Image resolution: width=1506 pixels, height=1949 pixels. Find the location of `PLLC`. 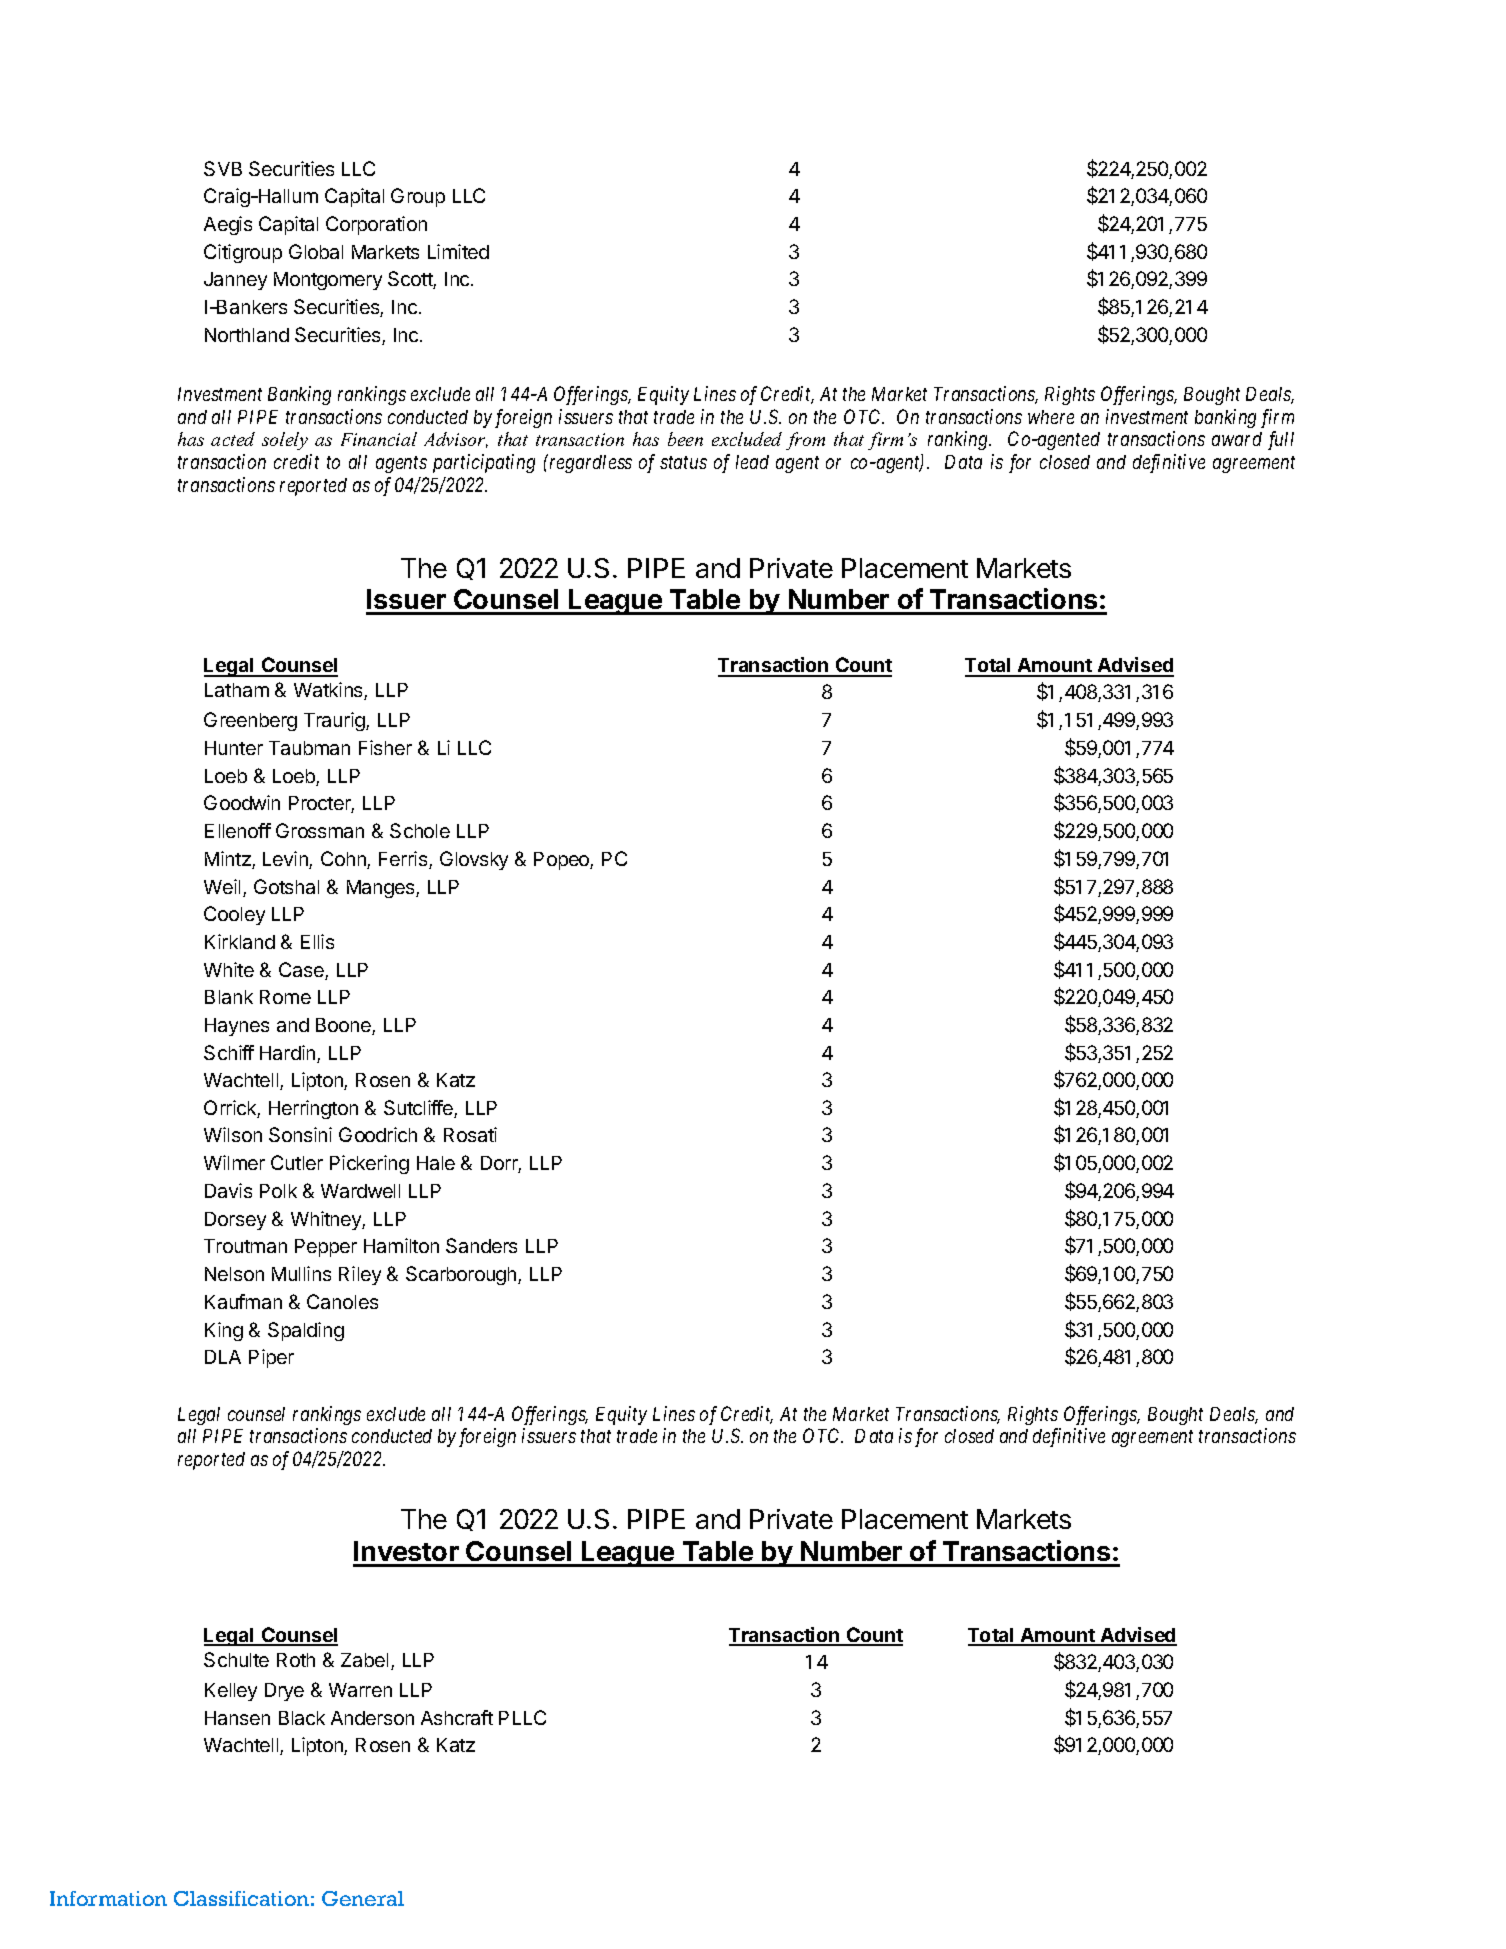

PLLC is located at coordinates (522, 1717).
